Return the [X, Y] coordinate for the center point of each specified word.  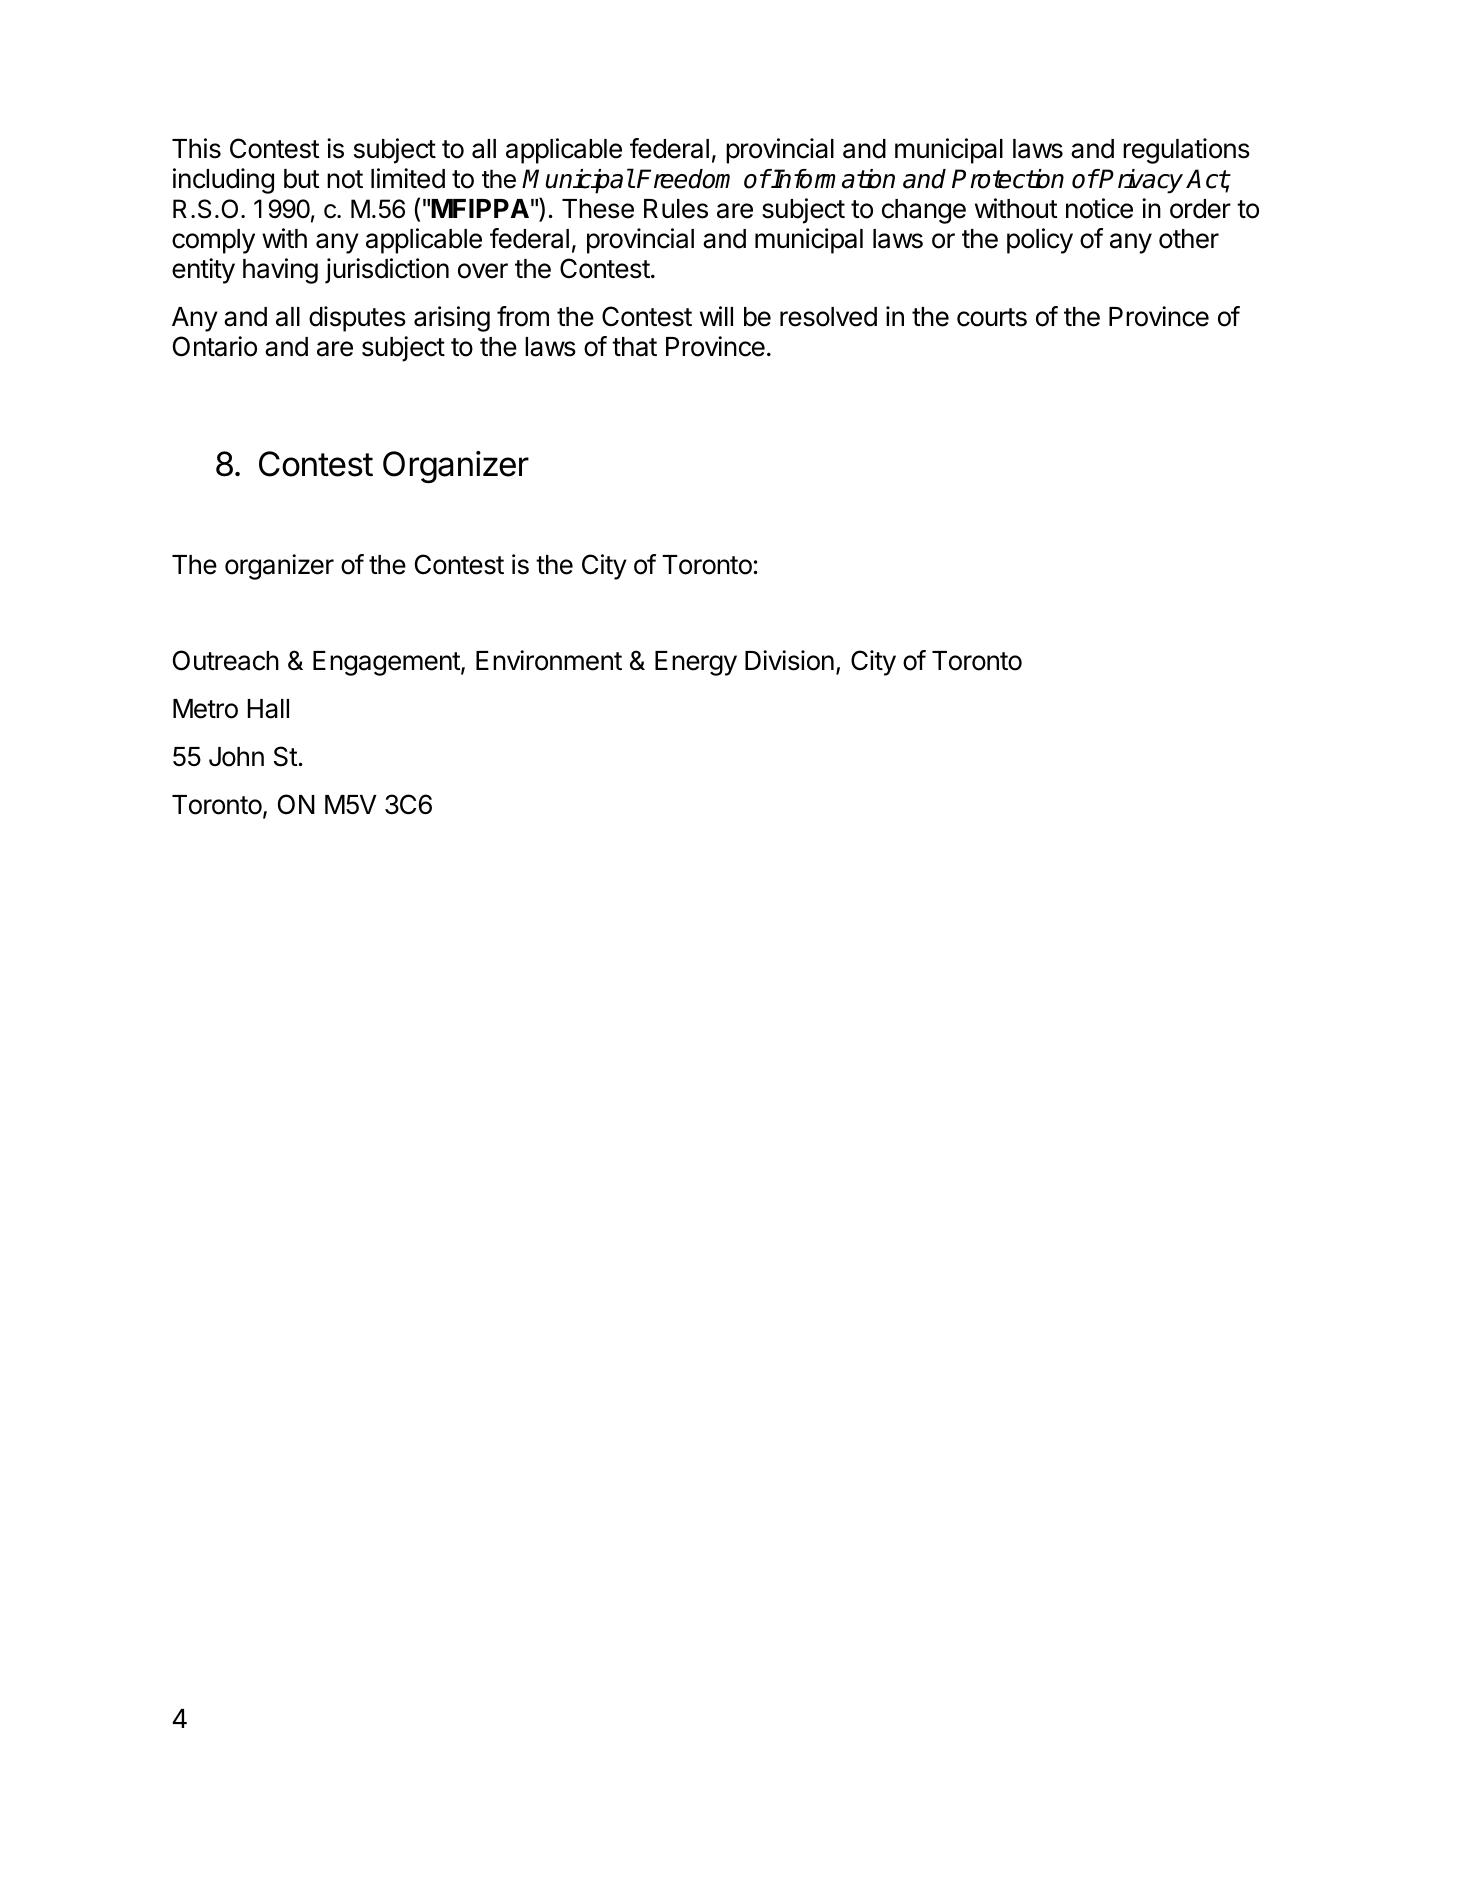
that [634, 347]
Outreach [226, 660]
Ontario [215, 346]
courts [992, 317]
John [236, 757]
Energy [696, 663]
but [302, 179]
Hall [268, 709]
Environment [549, 660]
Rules [676, 209]
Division [789, 660]
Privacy [1140, 181]
